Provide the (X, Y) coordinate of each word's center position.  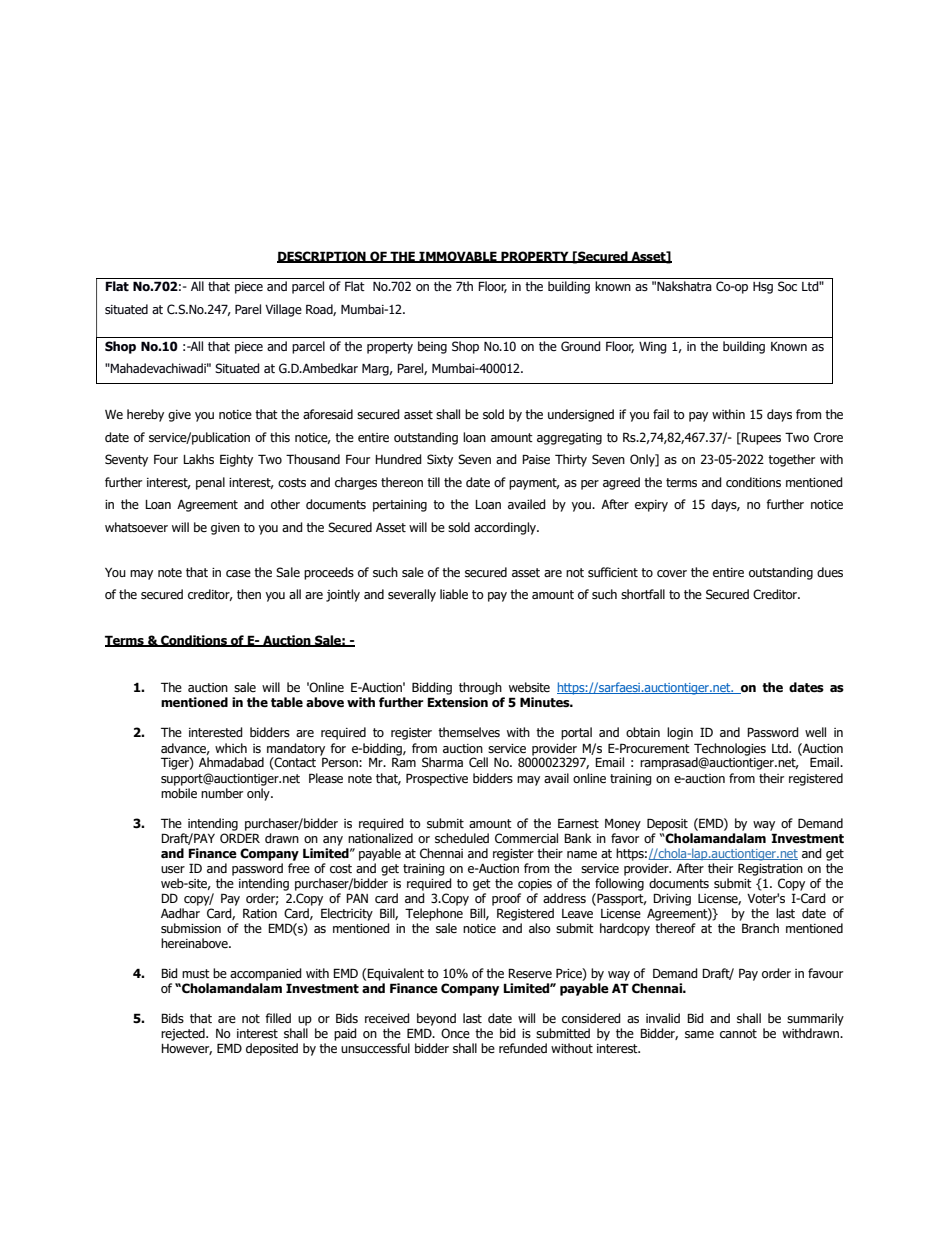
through (480, 688)
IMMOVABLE (458, 257)
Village (283, 310)
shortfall (643, 594)
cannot (738, 1033)
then (249, 594)
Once (455, 1033)
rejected (184, 1034)
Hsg (763, 288)
